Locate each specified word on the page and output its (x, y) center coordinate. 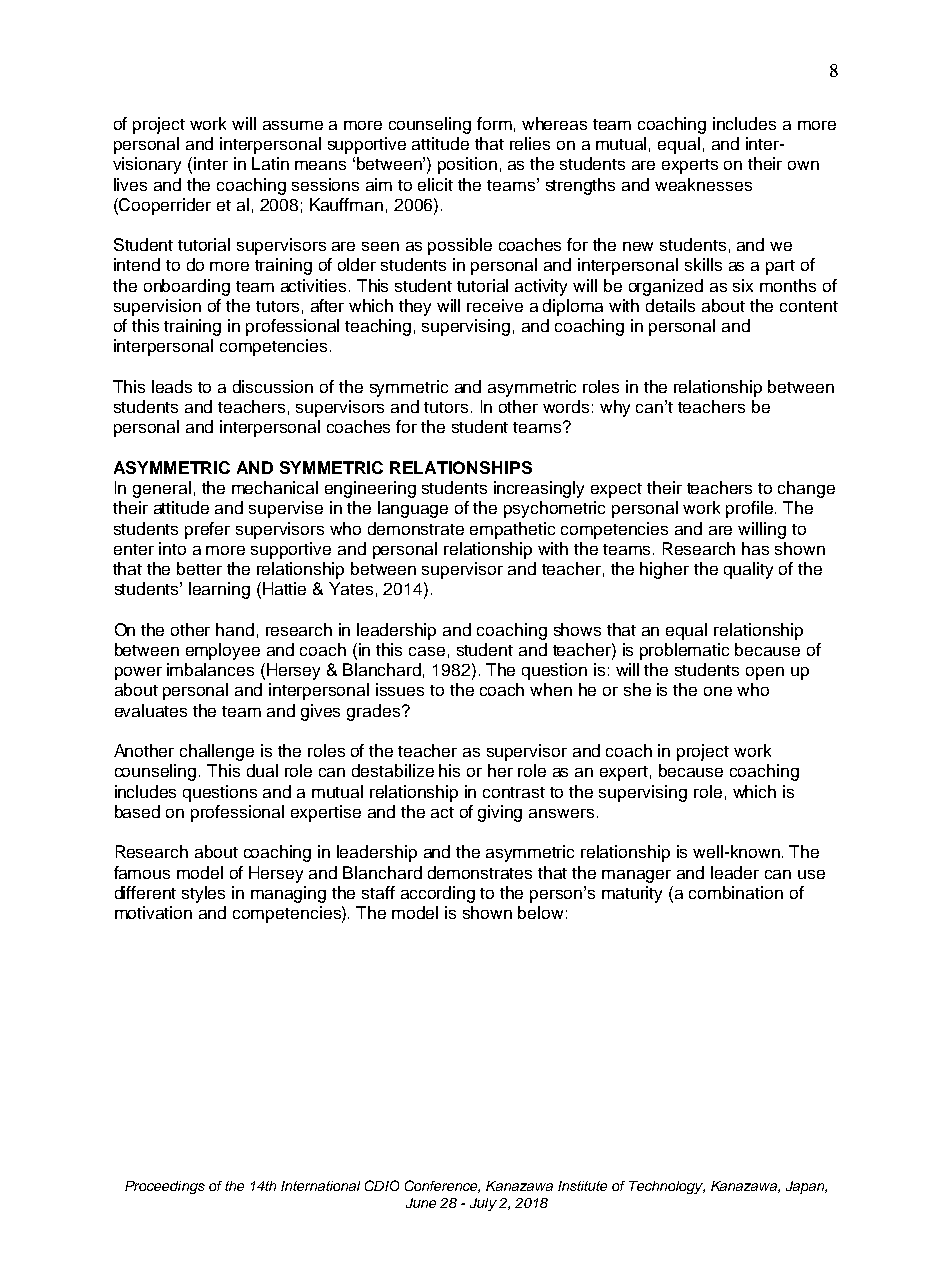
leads (172, 386)
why (615, 408)
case (427, 651)
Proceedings (165, 1187)
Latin (270, 163)
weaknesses (703, 184)
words (566, 406)
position (467, 165)
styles (203, 894)
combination (736, 892)
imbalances (210, 669)
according (438, 894)
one (718, 691)
